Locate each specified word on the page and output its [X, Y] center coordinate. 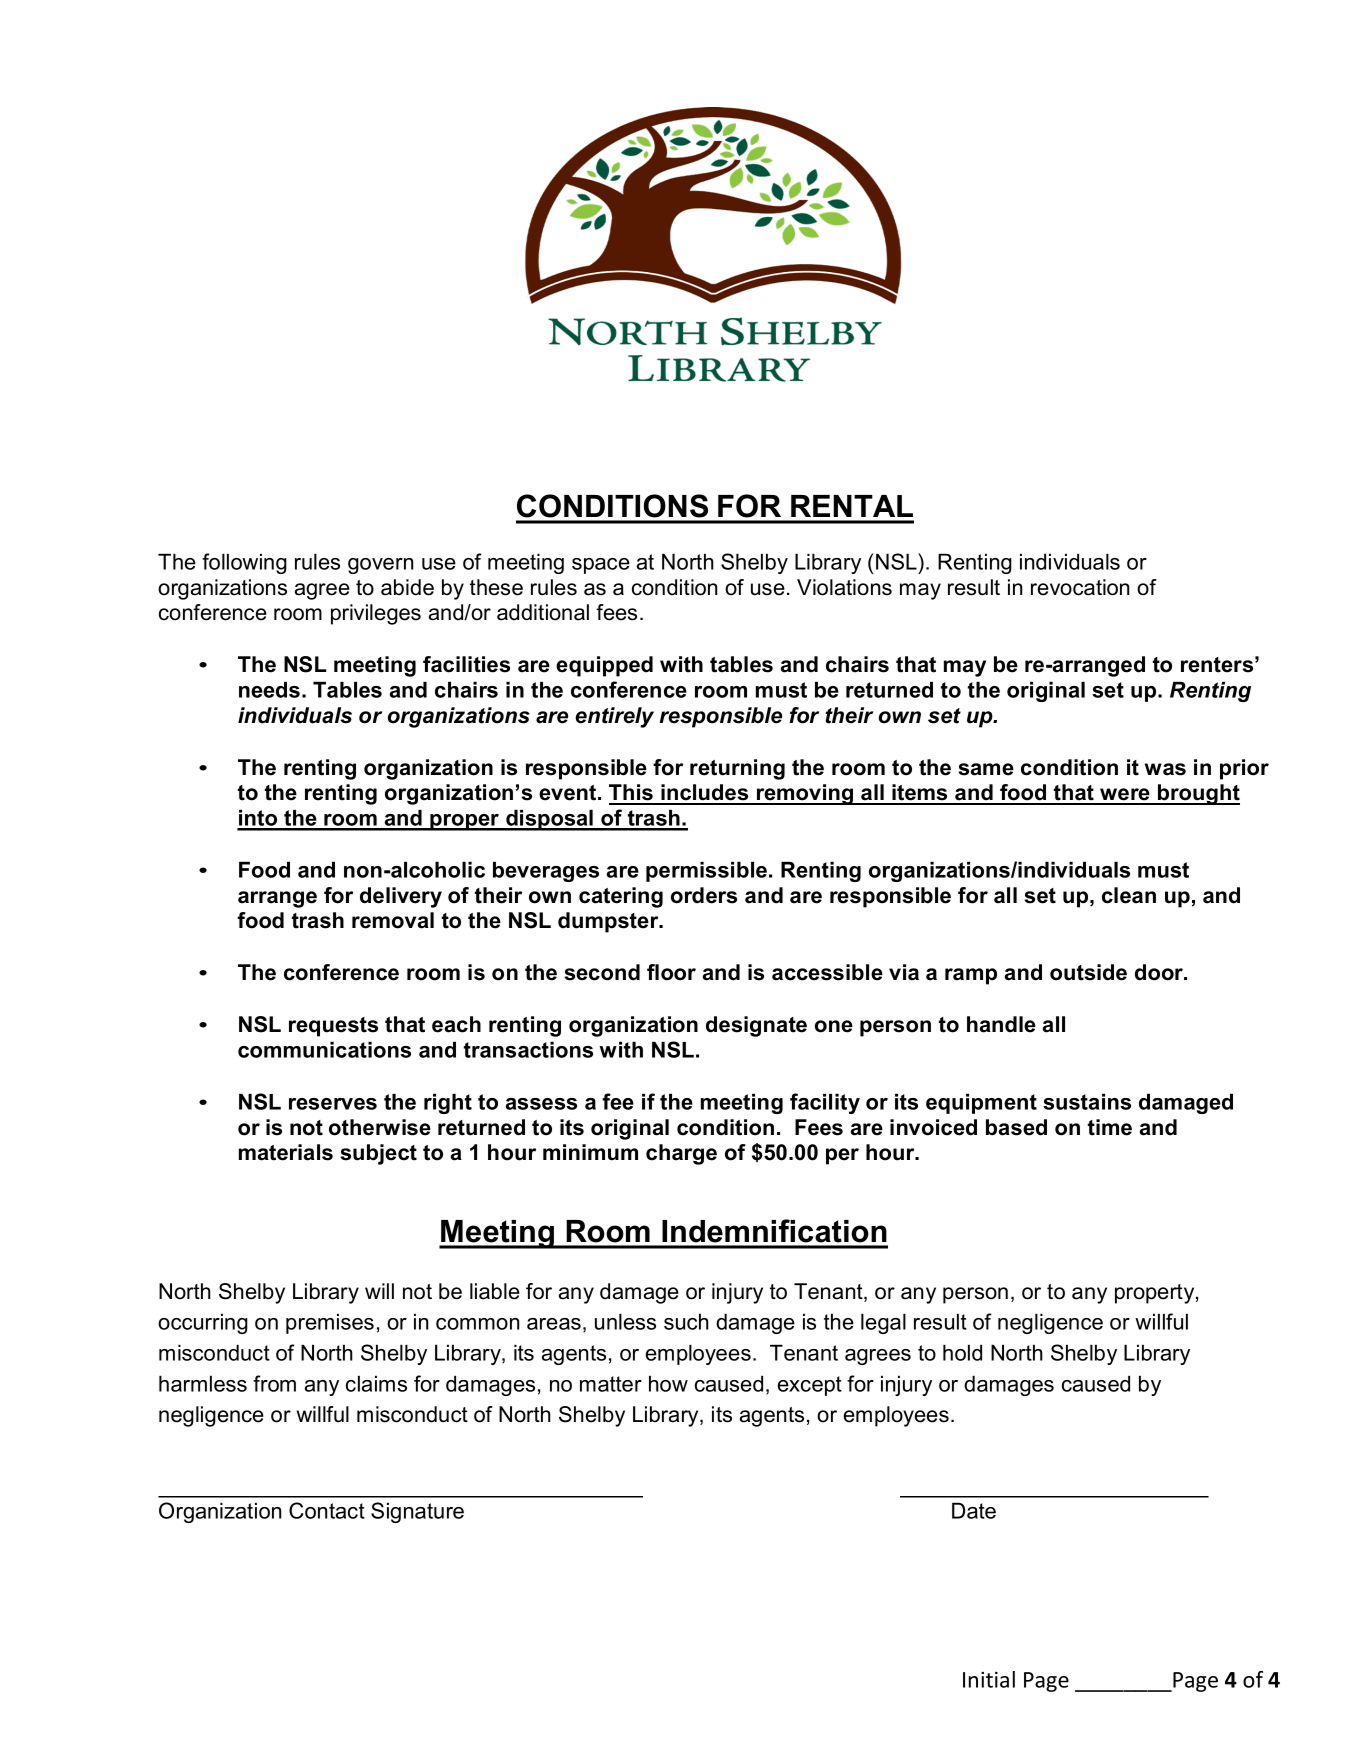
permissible [706, 871]
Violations [844, 587]
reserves [333, 1104]
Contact [327, 1510]
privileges [376, 614]
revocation [1080, 587]
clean [1129, 895]
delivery [401, 897]
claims [376, 1383]
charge [681, 1154]
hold [962, 1352]
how [668, 1383]
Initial [989, 1679]
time [1110, 1127]
